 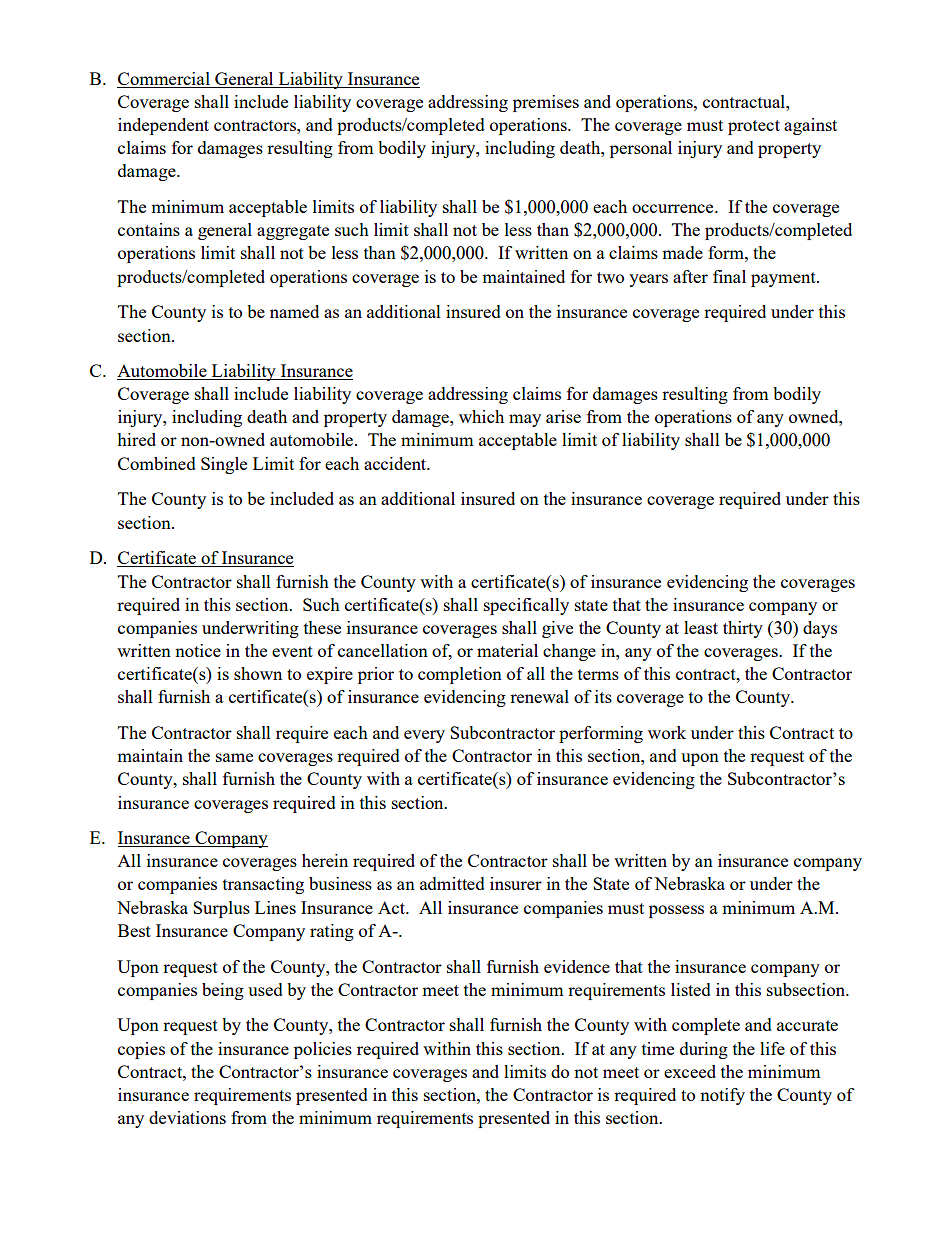 What do you see at coordinates (452, 883) in the screenshot?
I see `admitted` at bounding box center [452, 883].
